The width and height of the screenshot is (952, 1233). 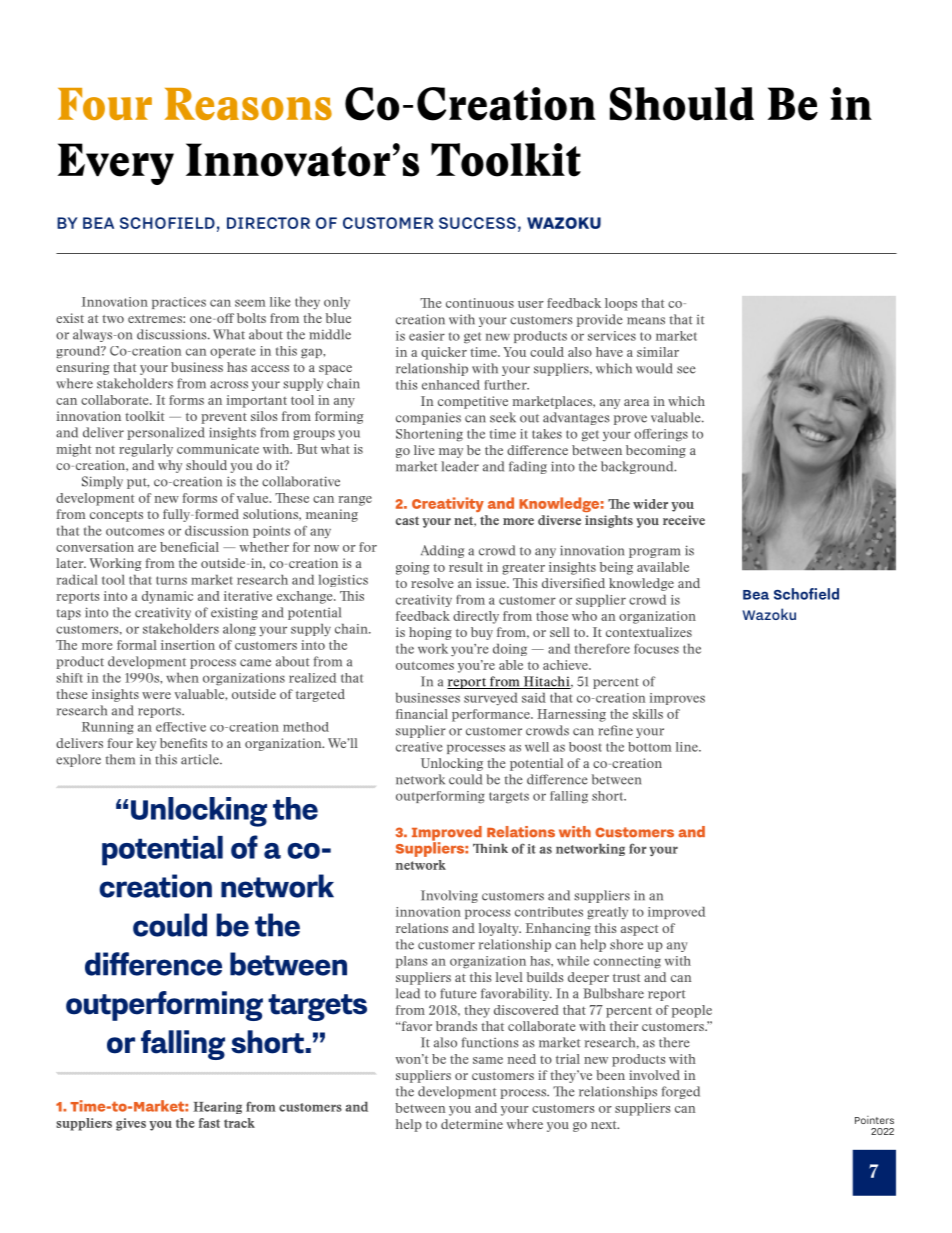 I want to click on Hearing, so click(x=217, y=1108).
